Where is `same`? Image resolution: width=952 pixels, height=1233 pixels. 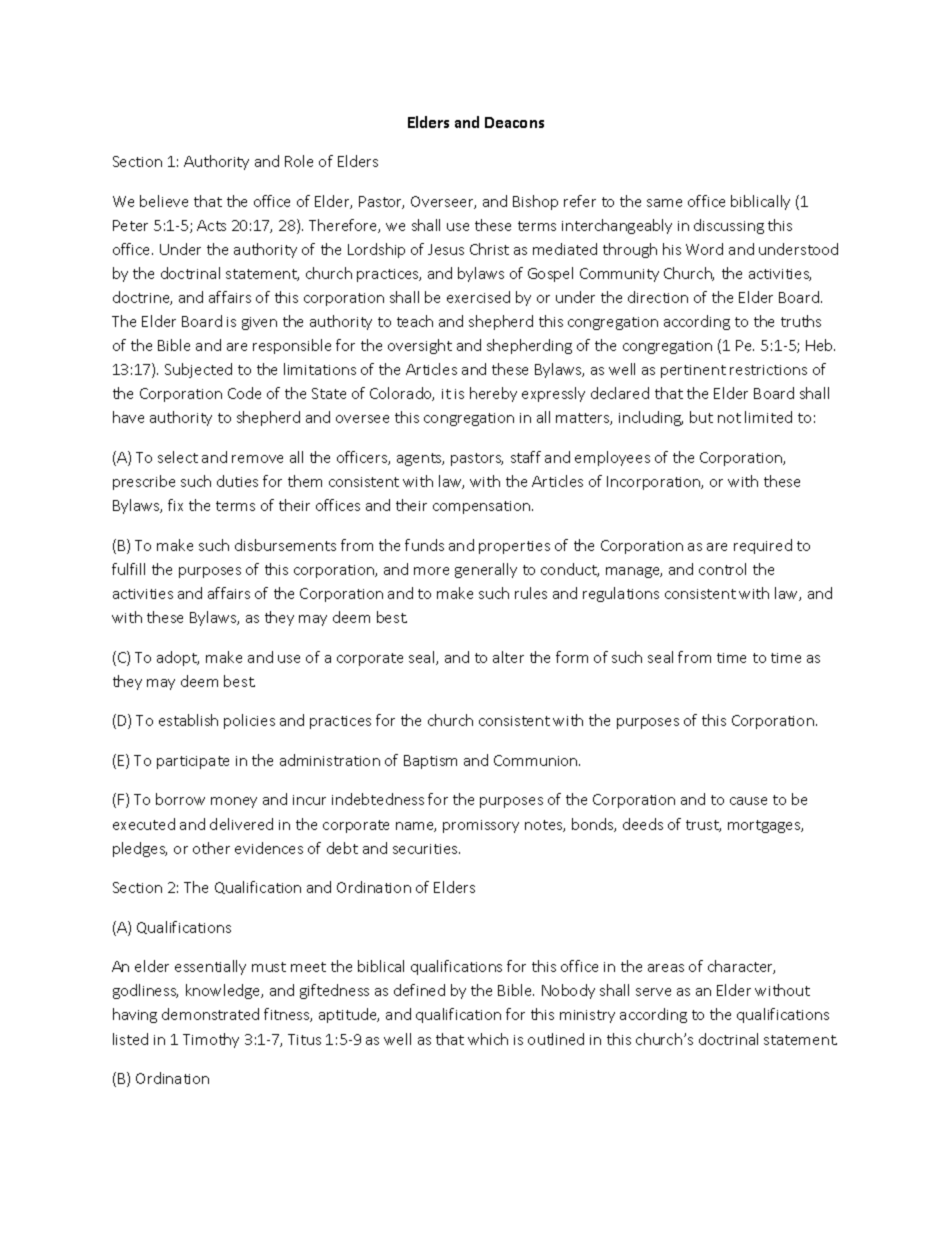 same is located at coordinates (664, 203).
